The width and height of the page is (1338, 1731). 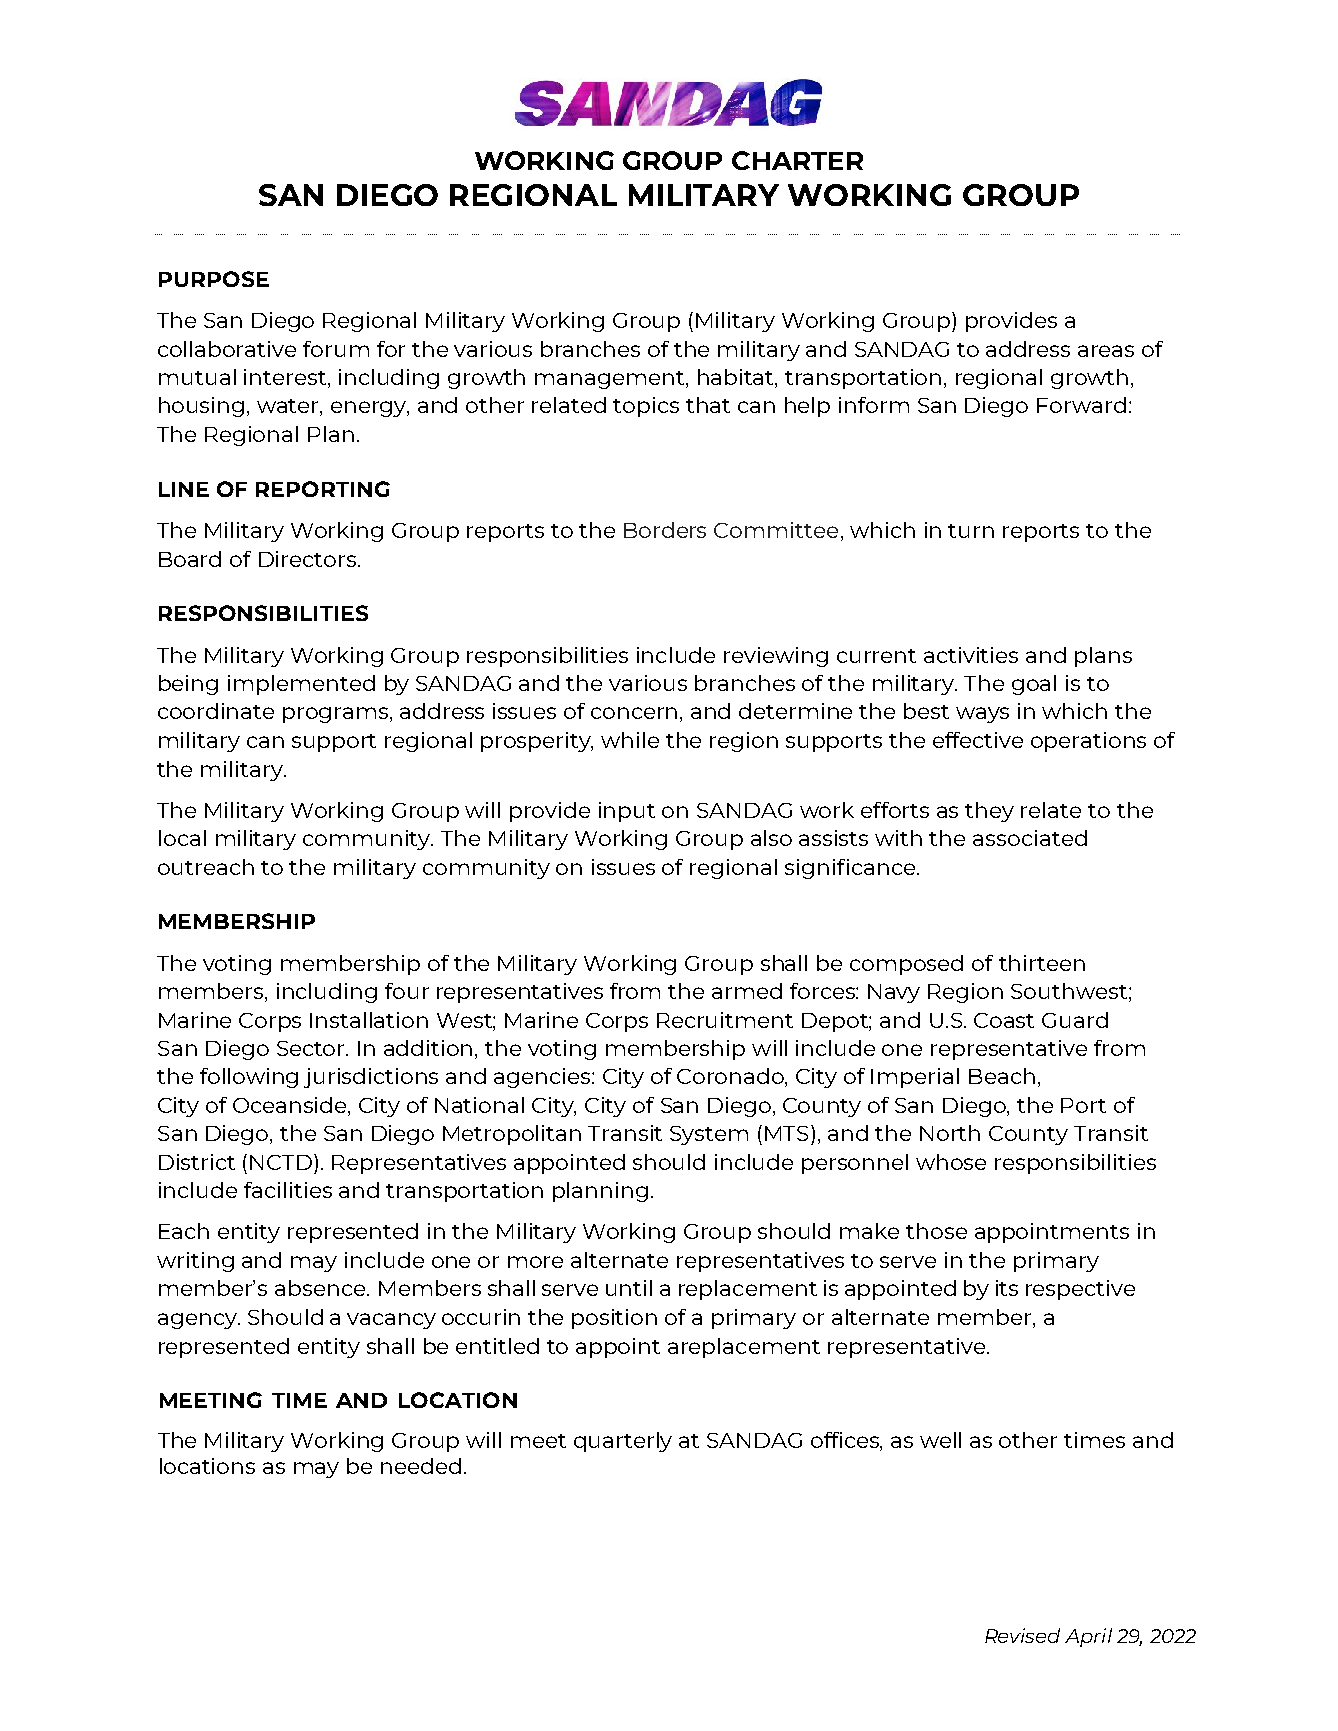 What do you see at coordinates (214, 279) in the page?
I see `PURPOSE` at bounding box center [214, 279].
